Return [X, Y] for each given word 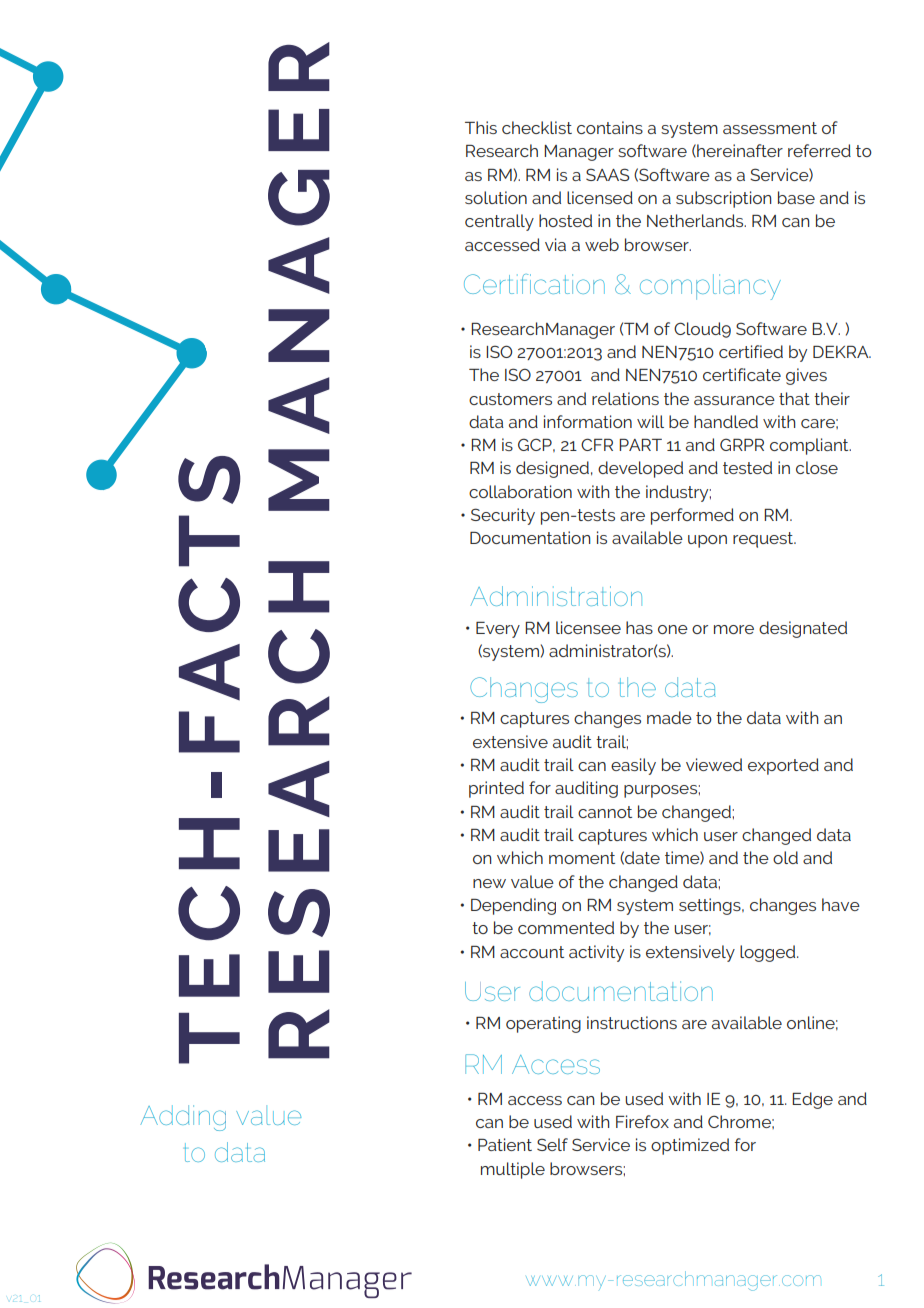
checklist [537, 127]
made [669, 717]
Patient [505, 1144]
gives [806, 376]
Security [503, 516]
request [764, 540]
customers [510, 399]
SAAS [607, 174]
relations [625, 398]
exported [783, 766]
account [532, 952]
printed [496, 789]
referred [819, 150]
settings [711, 906]
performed [692, 516]
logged [769, 953]
